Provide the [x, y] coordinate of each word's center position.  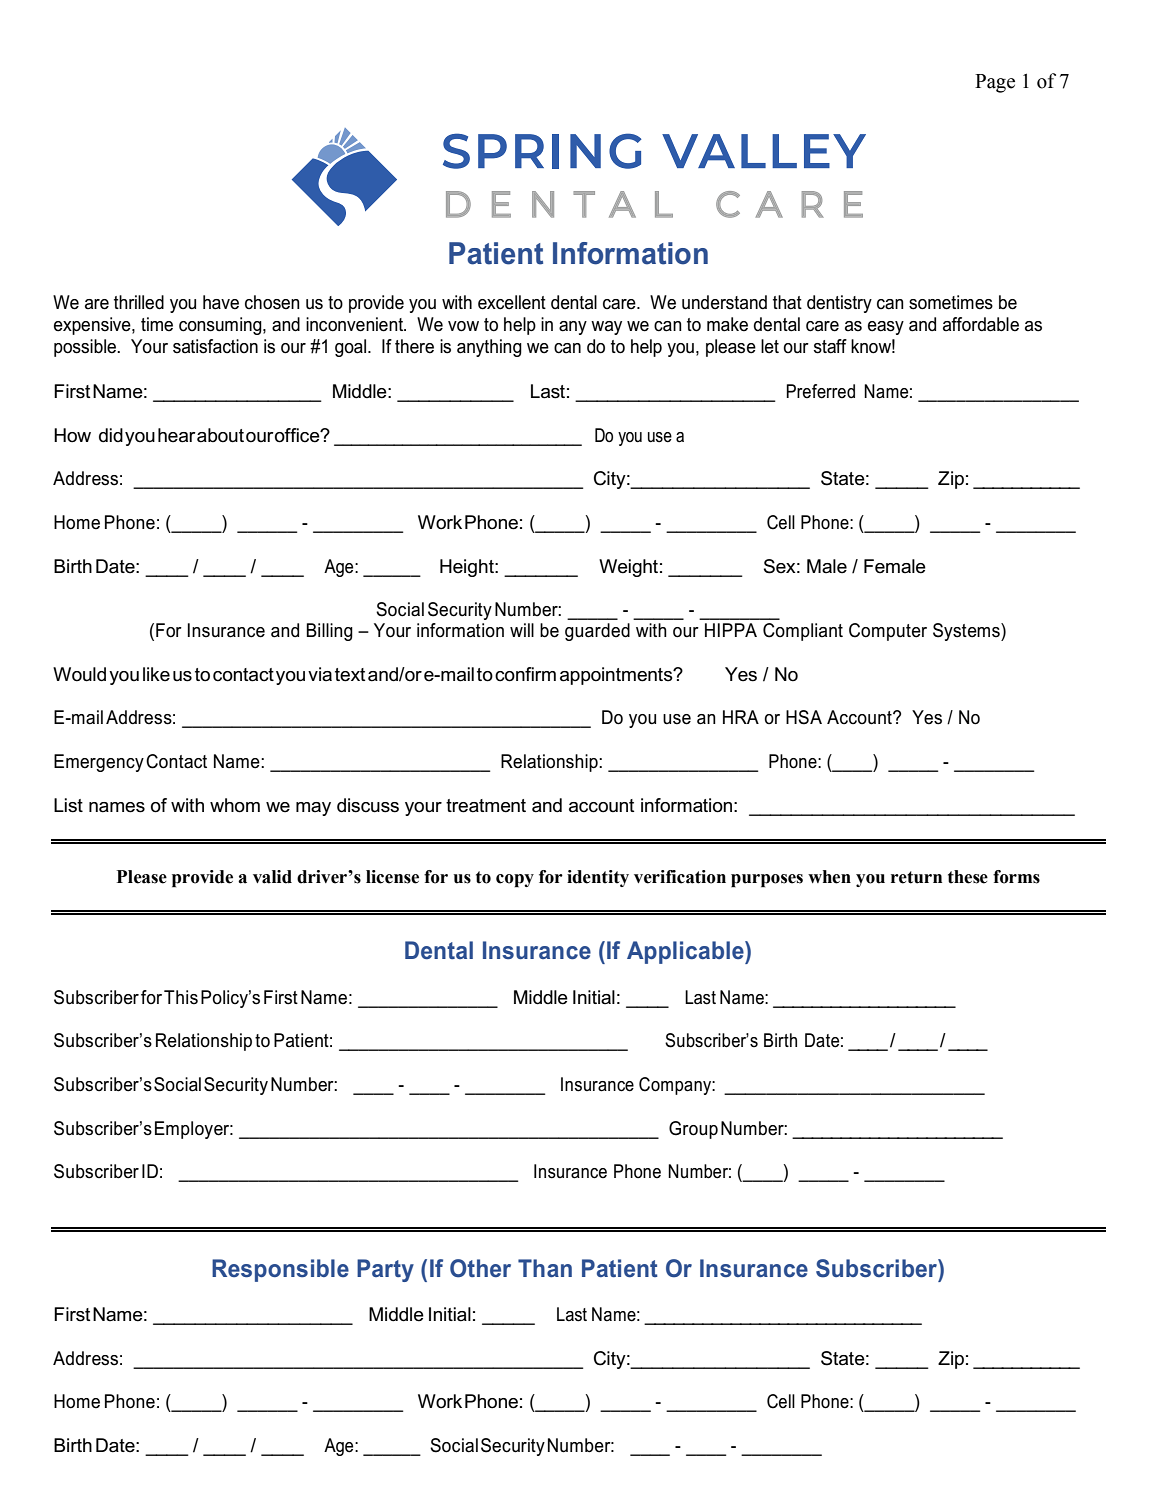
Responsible [280, 1270]
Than [545, 1268]
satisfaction [215, 346]
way [606, 328]
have [221, 302]
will [522, 630]
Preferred [820, 391]
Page [995, 83]
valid [272, 877]
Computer [888, 632]
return [916, 877]
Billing [329, 632]
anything [489, 348]
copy [515, 881]
